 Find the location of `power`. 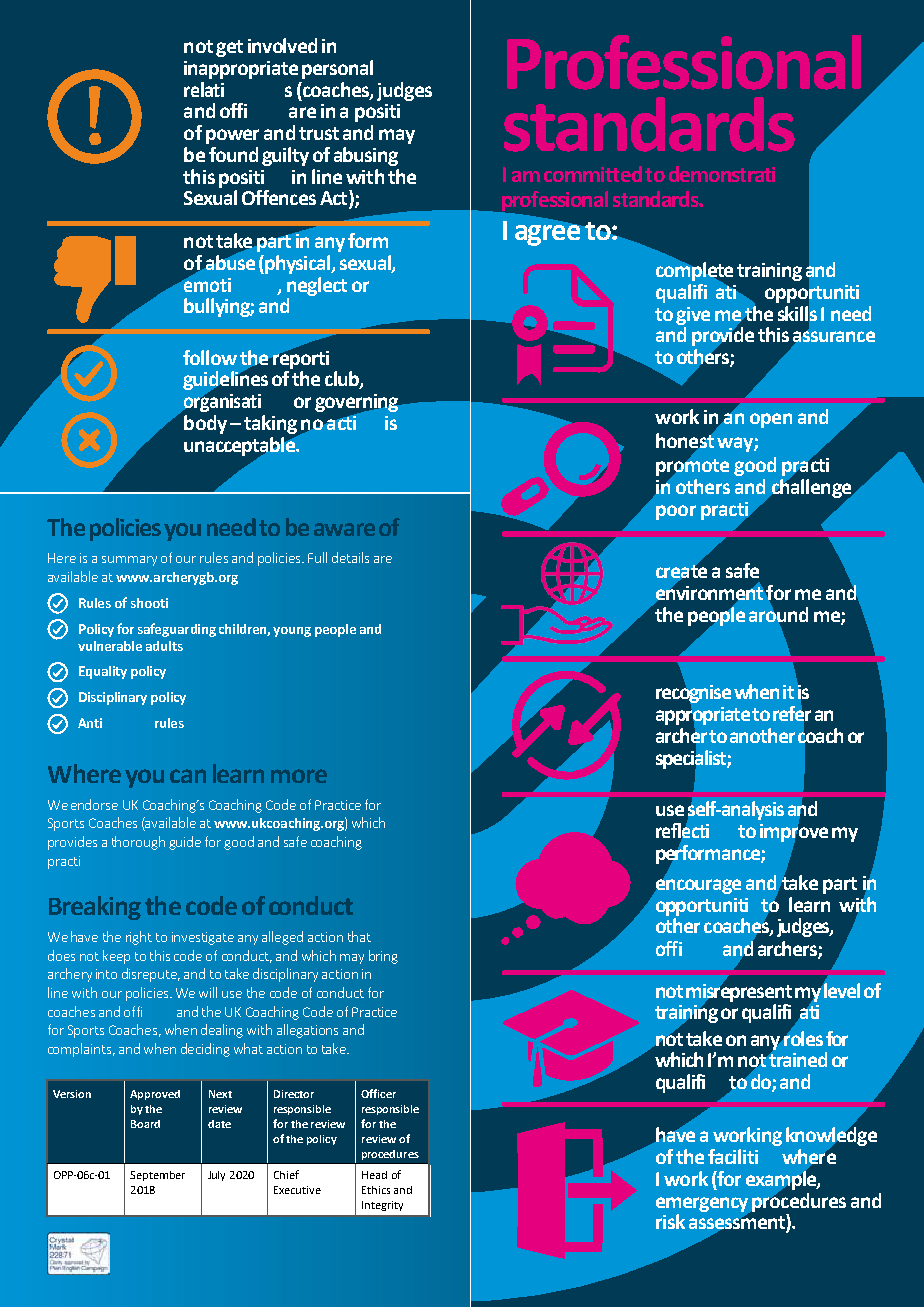

power is located at coordinates (232, 136).
